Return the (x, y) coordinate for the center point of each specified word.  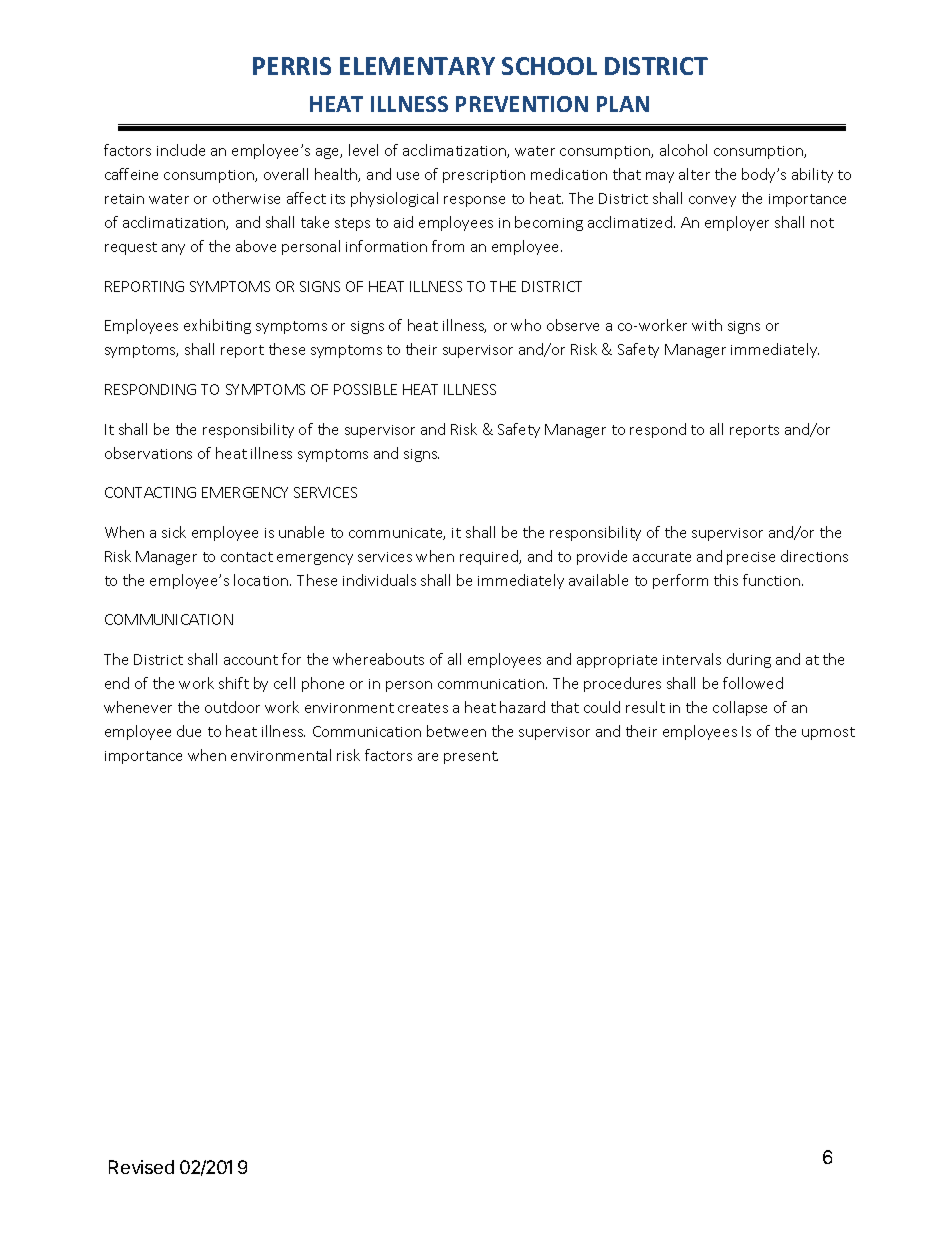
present (471, 757)
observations (148, 453)
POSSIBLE (365, 389)
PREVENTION (522, 104)
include (181, 150)
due (189, 731)
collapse (740, 708)
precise (751, 558)
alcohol (683, 150)
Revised (141, 1167)
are (428, 757)
